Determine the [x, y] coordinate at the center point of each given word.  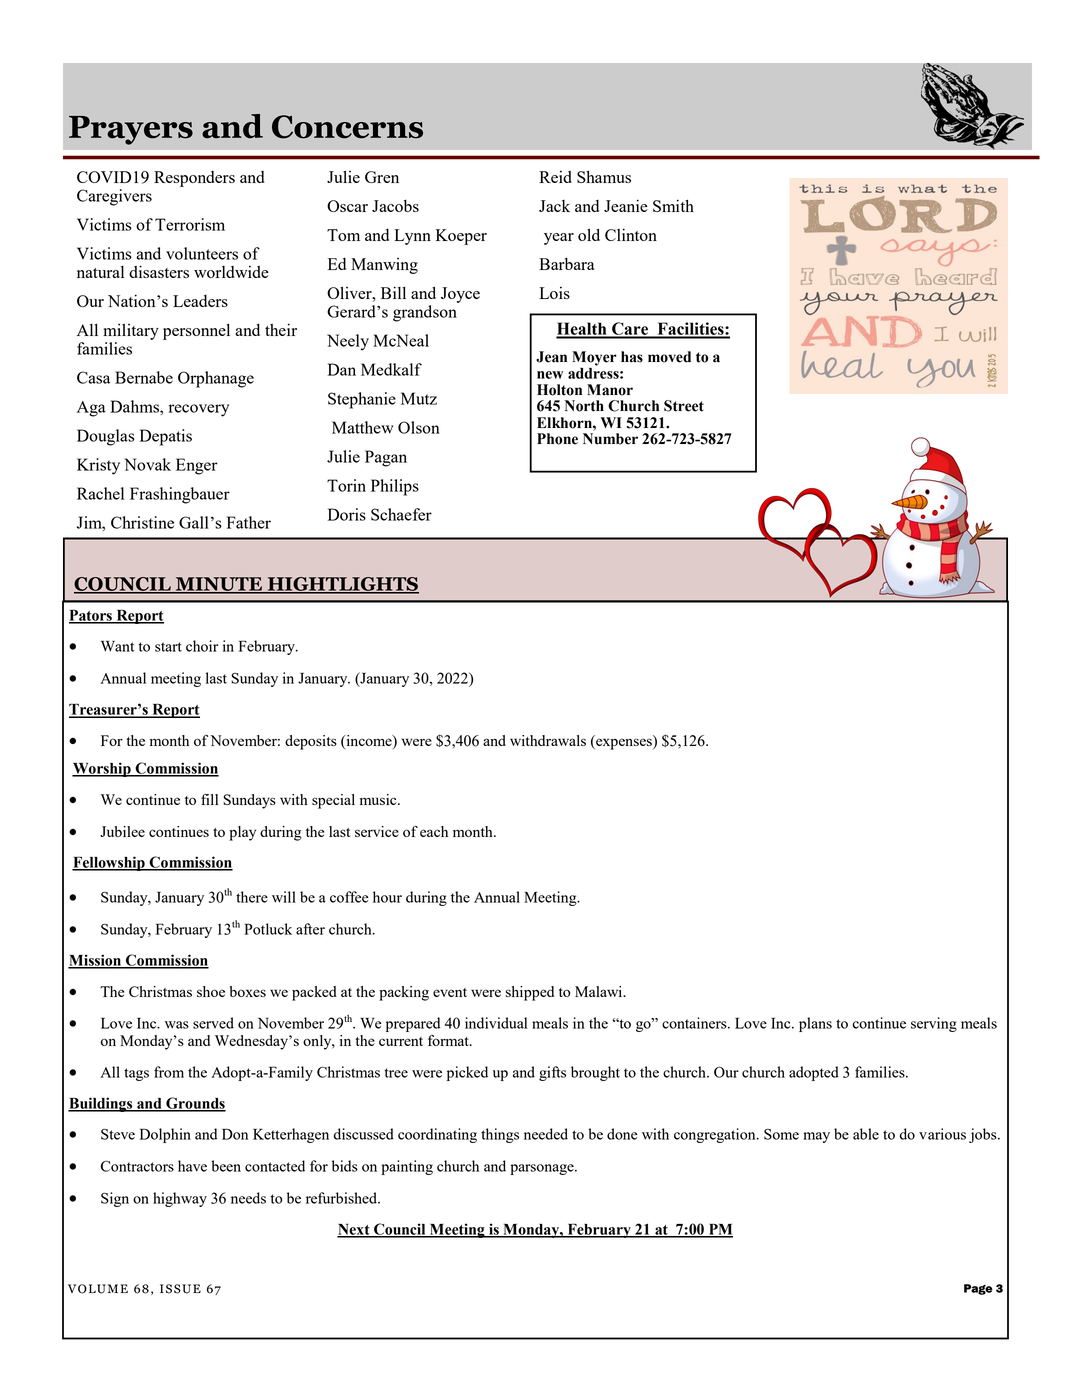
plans [815, 1024]
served [213, 1023]
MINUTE [218, 585]
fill [209, 799]
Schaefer [401, 514]
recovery [199, 410]
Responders [194, 179]
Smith [673, 205]
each [434, 831]
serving [934, 1024]
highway [180, 1199]
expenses [624, 743]
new [550, 375]
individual [496, 1023]
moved [669, 357]
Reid [555, 177]
